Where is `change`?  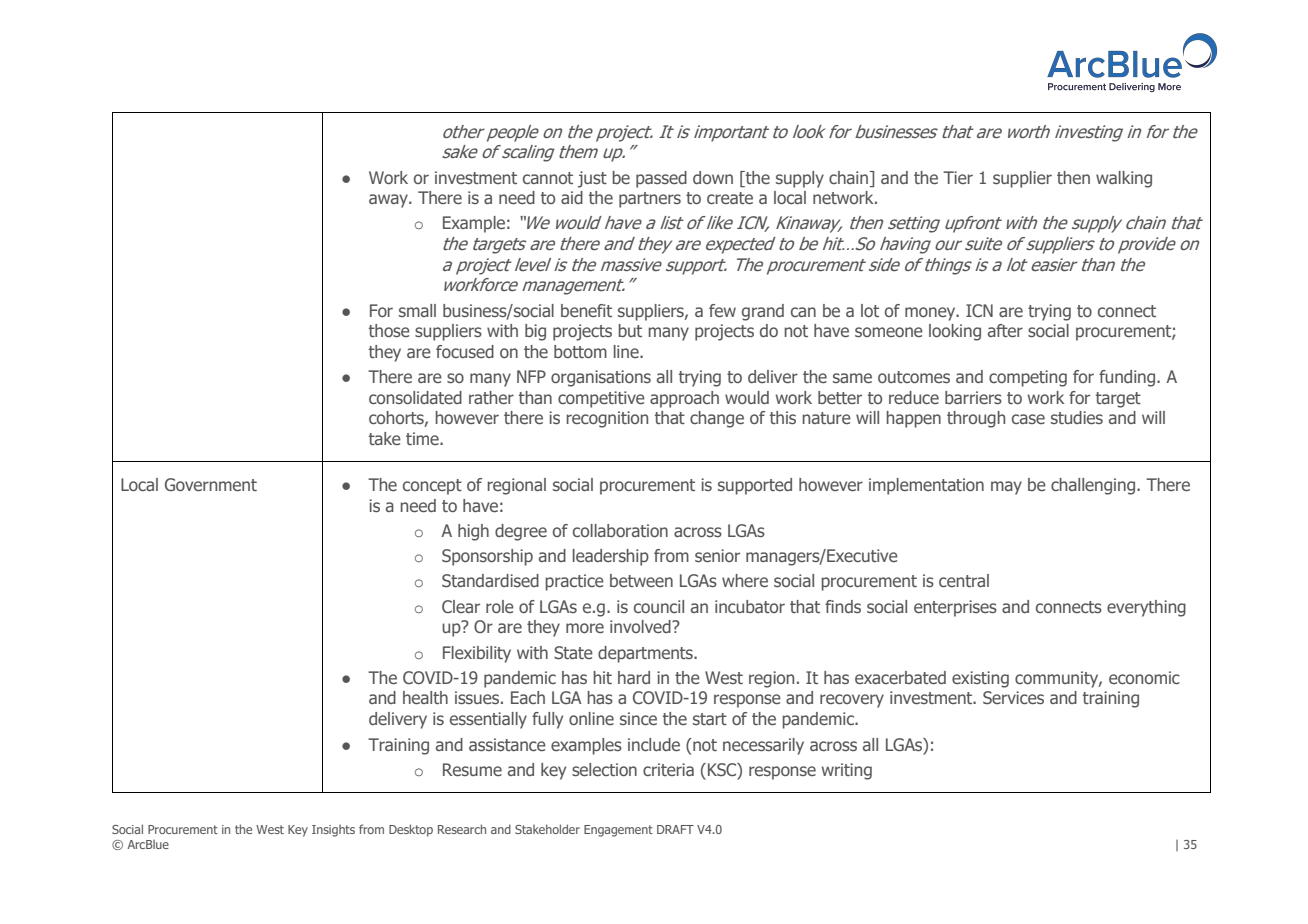 change is located at coordinates (717, 419).
